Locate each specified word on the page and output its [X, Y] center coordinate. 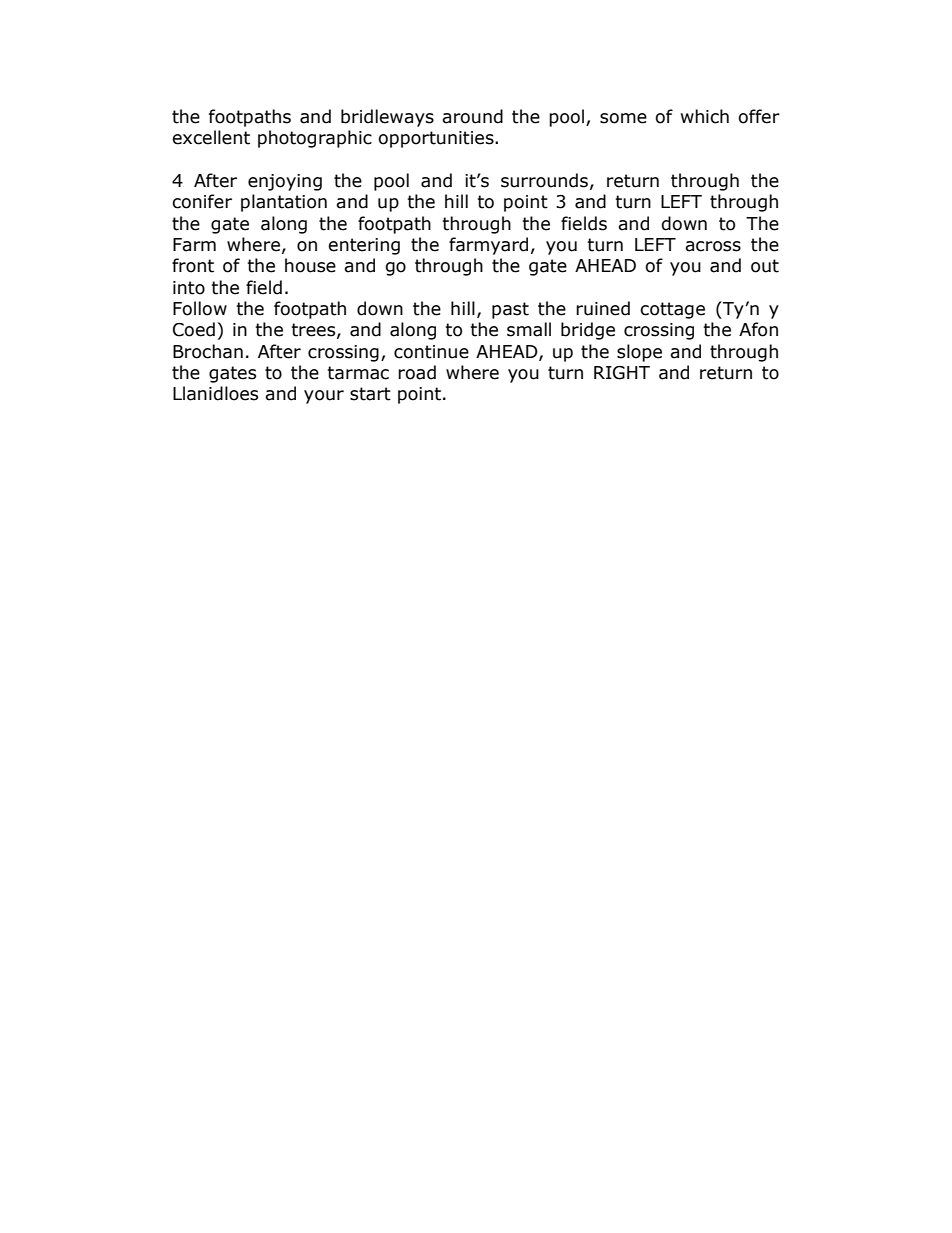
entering [364, 246]
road [417, 372]
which [705, 116]
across [713, 246]
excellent [211, 137]
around [472, 116]
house [310, 265]
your [324, 397]
